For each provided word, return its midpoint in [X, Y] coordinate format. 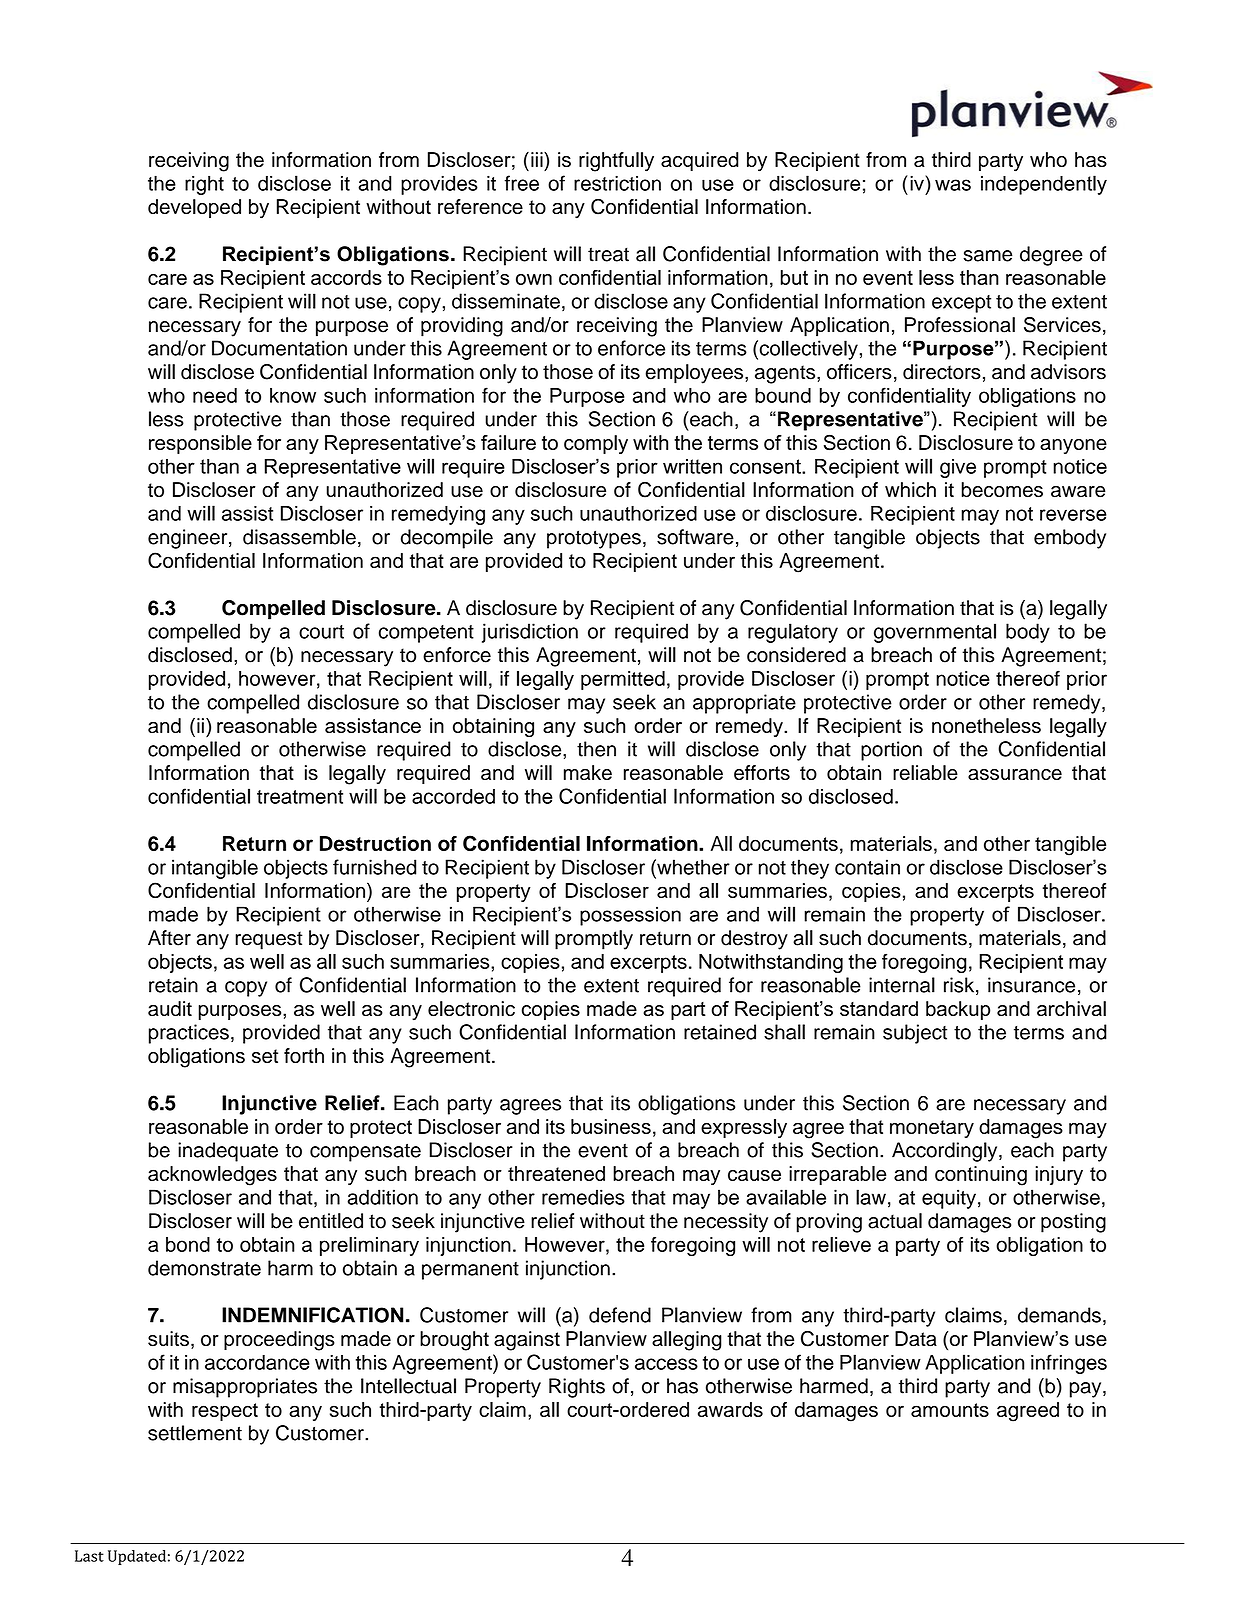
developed [194, 208]
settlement [195, 1433]
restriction [617, 183]
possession [630, 916]
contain [867, 867]
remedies [583, 1197]
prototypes [594, 539]
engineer [189, 539]
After [169, 938]
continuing [981, 1176]
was [953, 185]
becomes [1002, 490]
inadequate [228, 1152]
